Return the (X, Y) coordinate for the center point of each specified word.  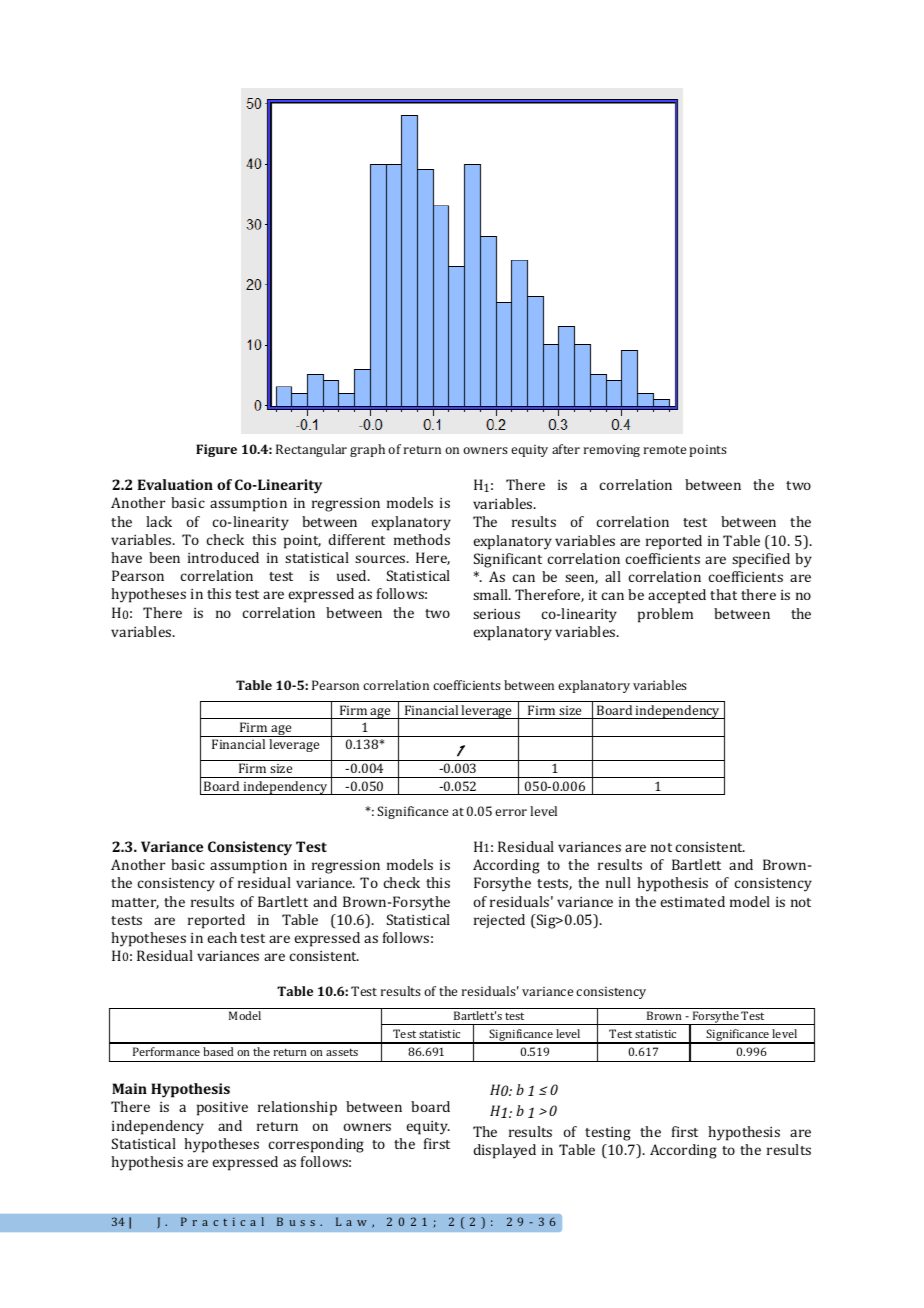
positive (222, 1109)
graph (367, 450)
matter (135, 903)
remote (665, 450)
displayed (504, 1151)
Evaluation (175, 484)
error (511, 812)
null (618, 882)
